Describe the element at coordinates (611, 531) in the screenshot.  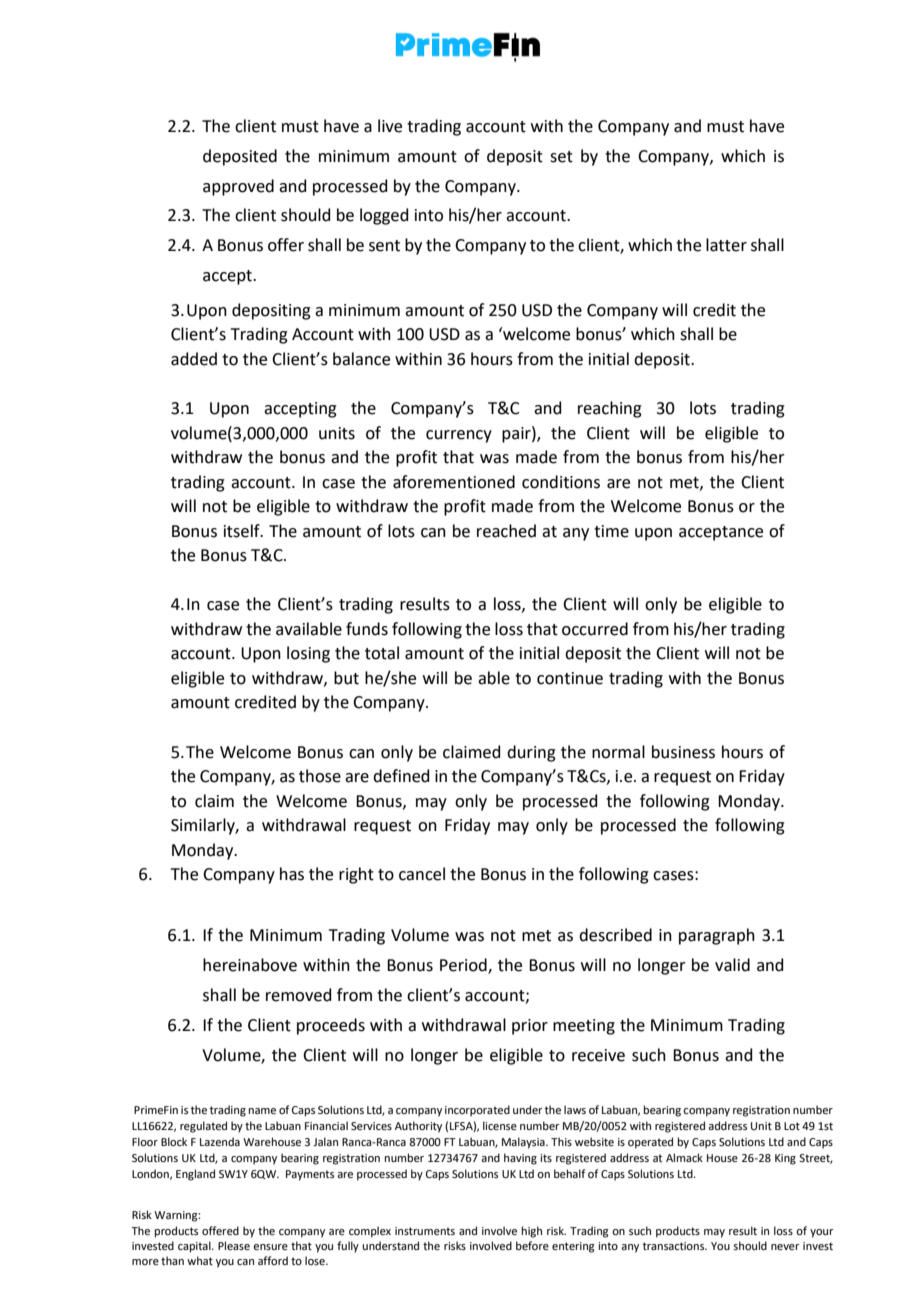
I see `time` at that location.
